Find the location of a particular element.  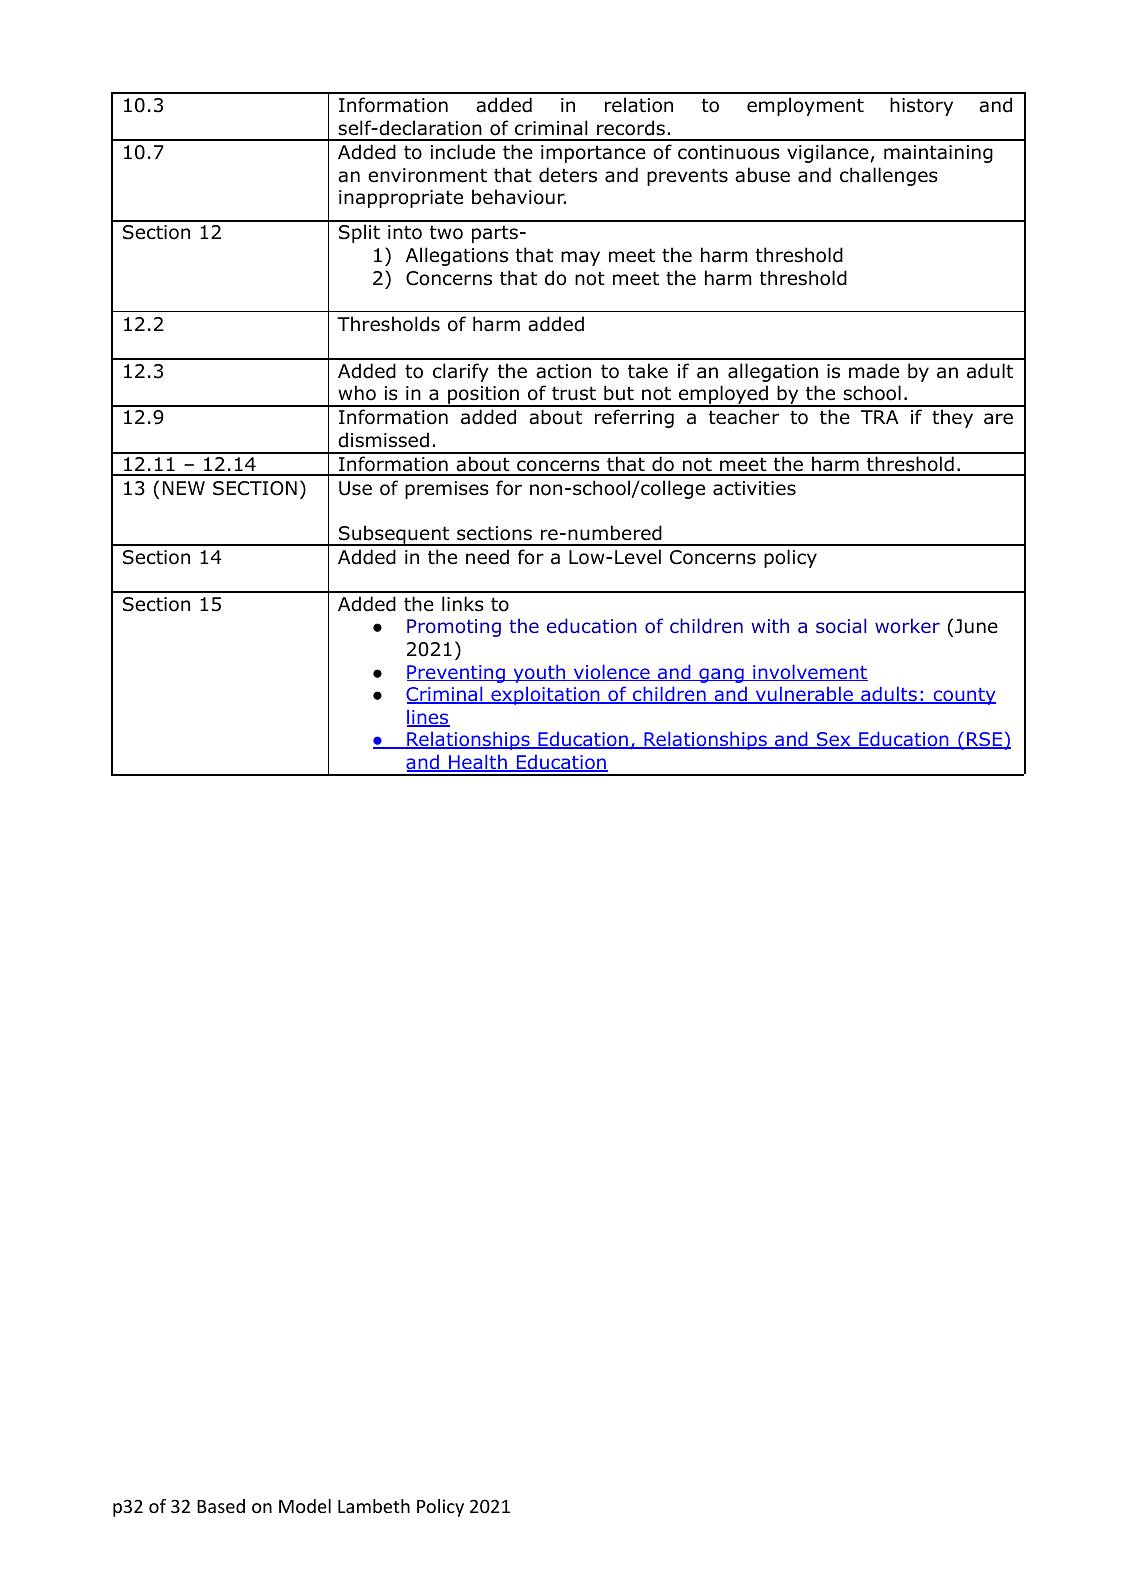

Lambeth is located at coordinates (374, 1506).
